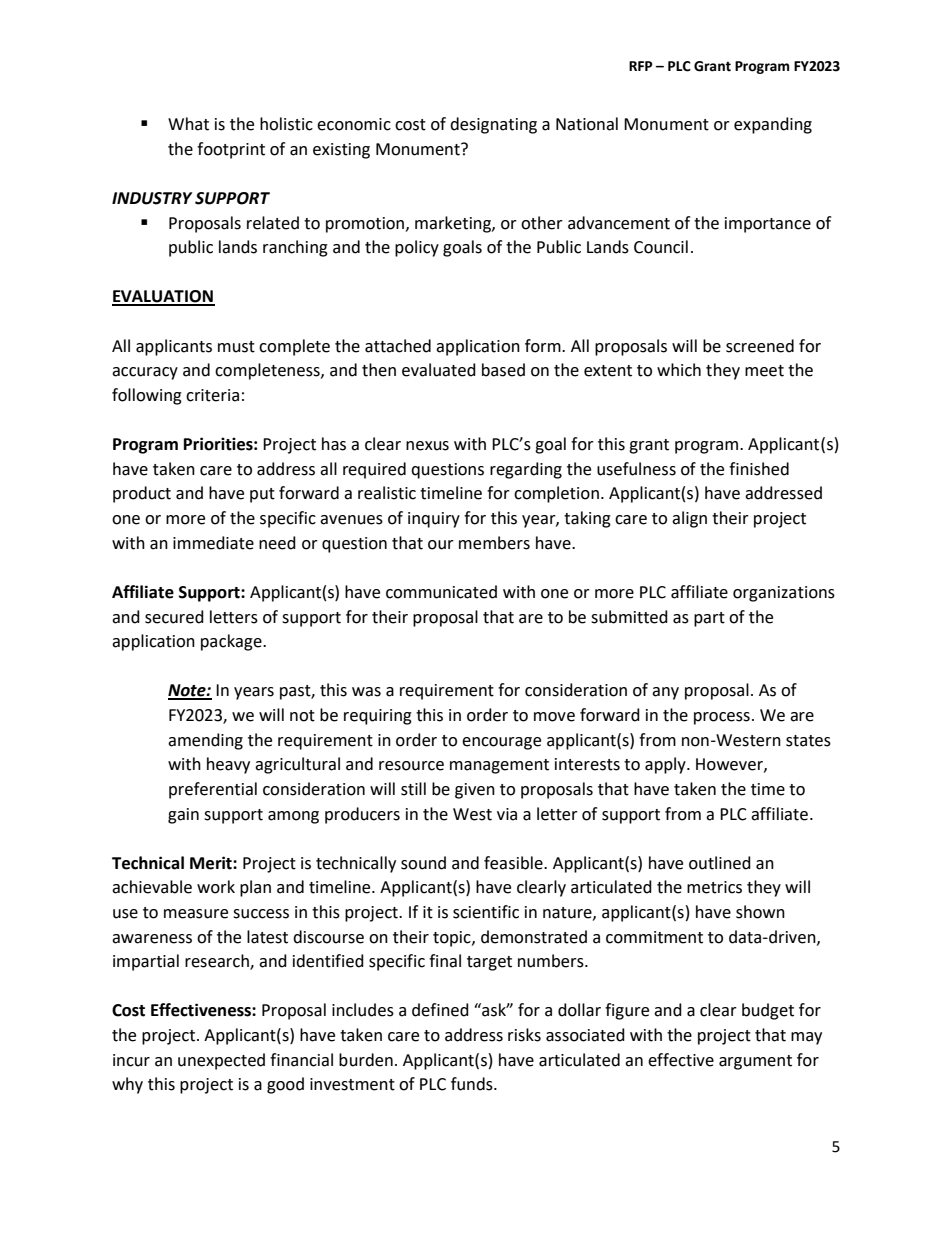 The width and height of the page is (952, 1233). I want to click on organizations, so click(784, 594).
